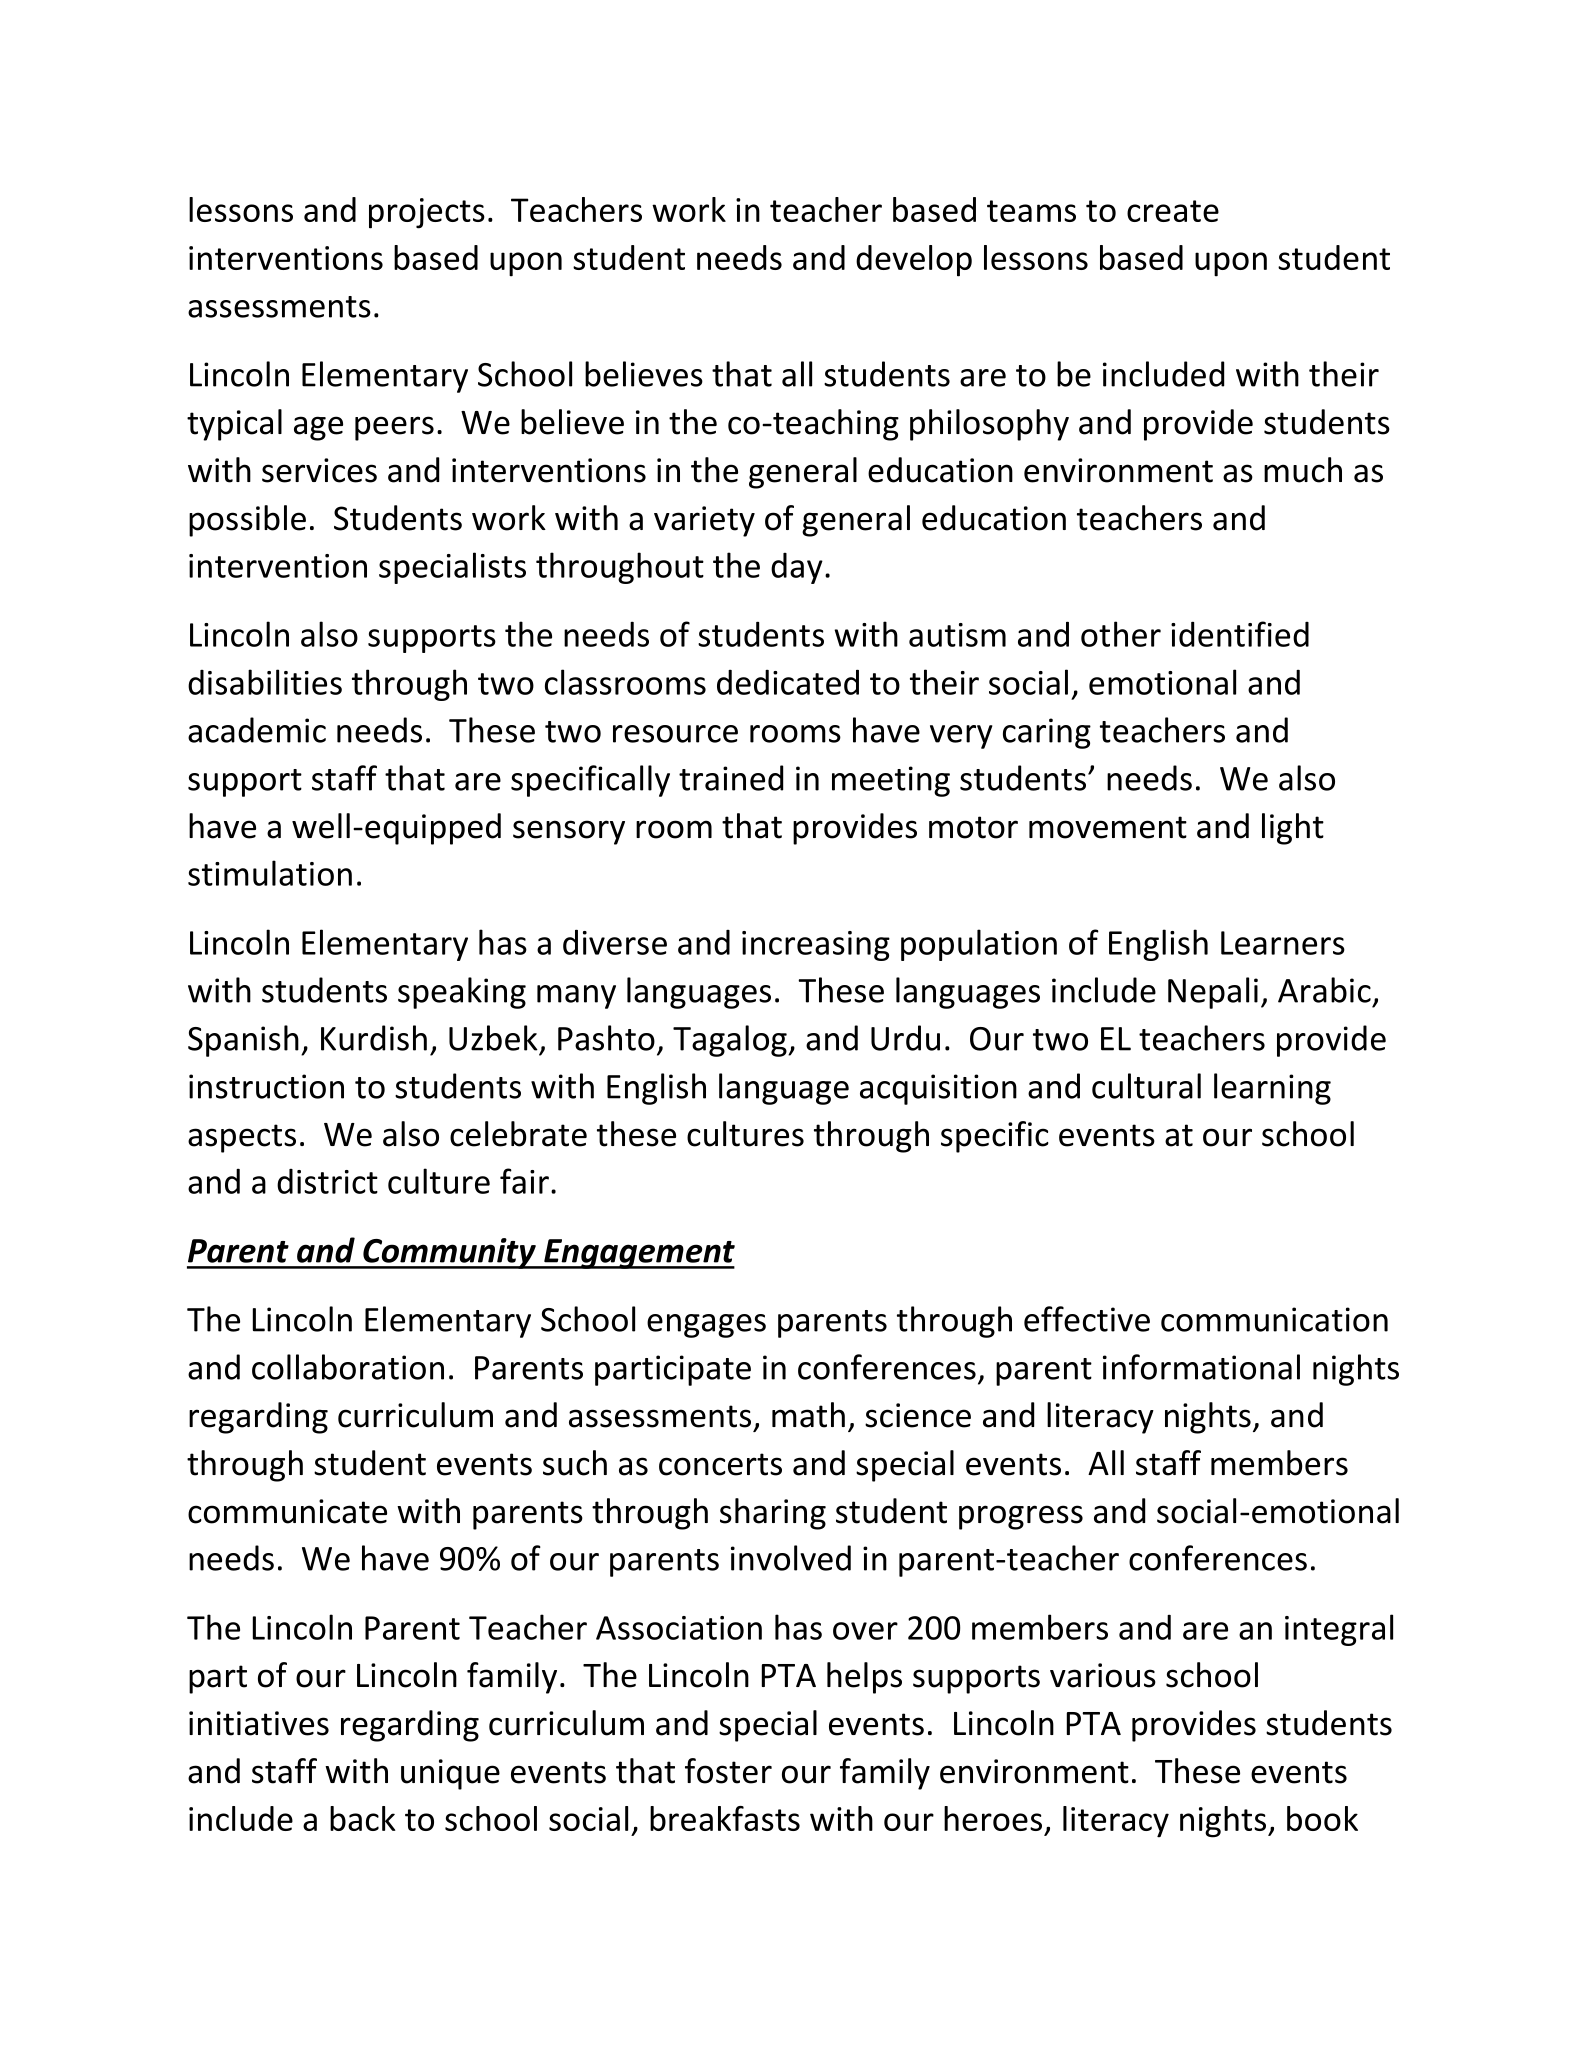 The width and height of the screenshot is (1588, 2056). What do you see at coordinates (427, 213) in the screenshot?
I see `projects` at bounding box center [427, 213].
